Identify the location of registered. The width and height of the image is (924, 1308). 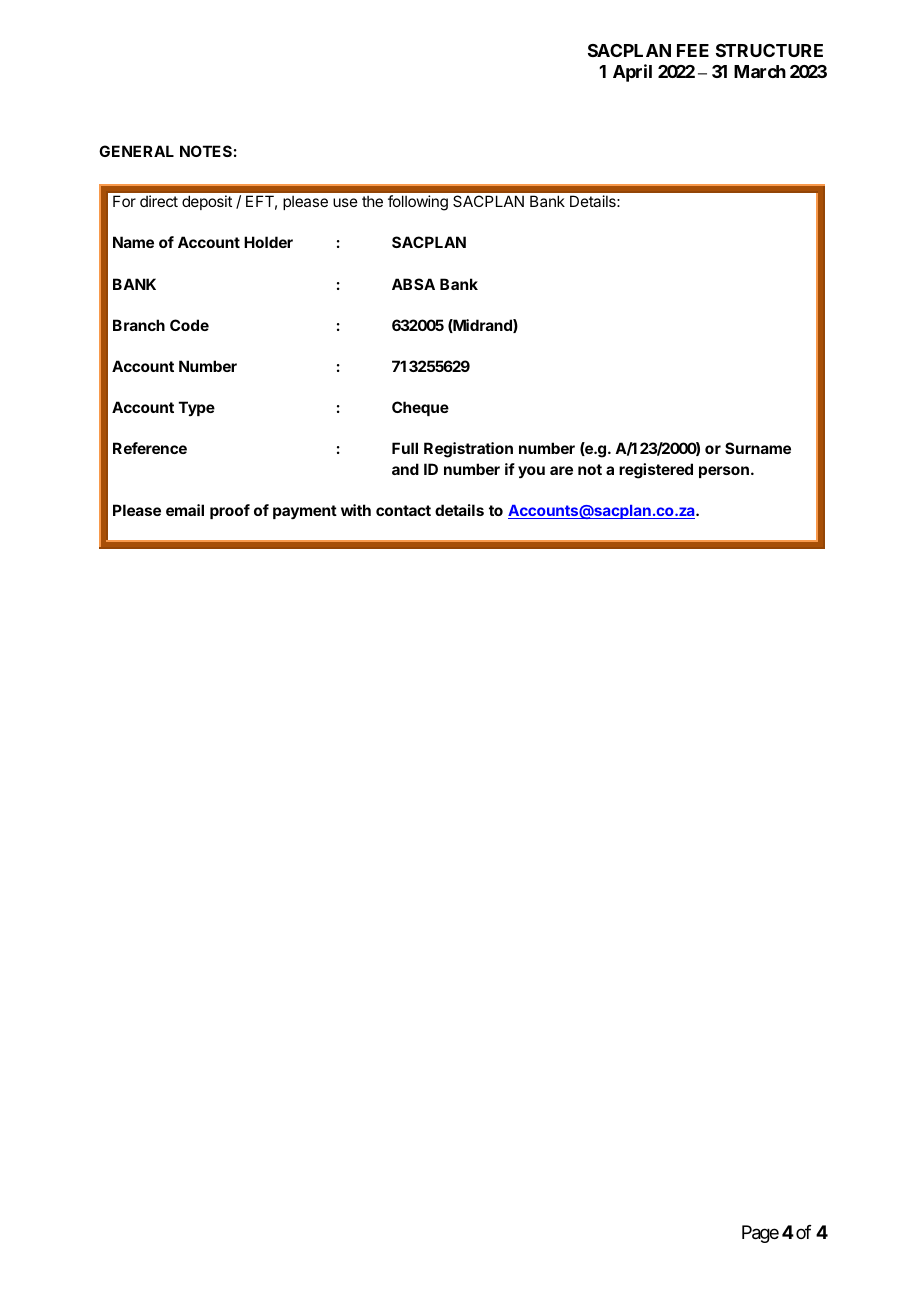
(656, 471).
